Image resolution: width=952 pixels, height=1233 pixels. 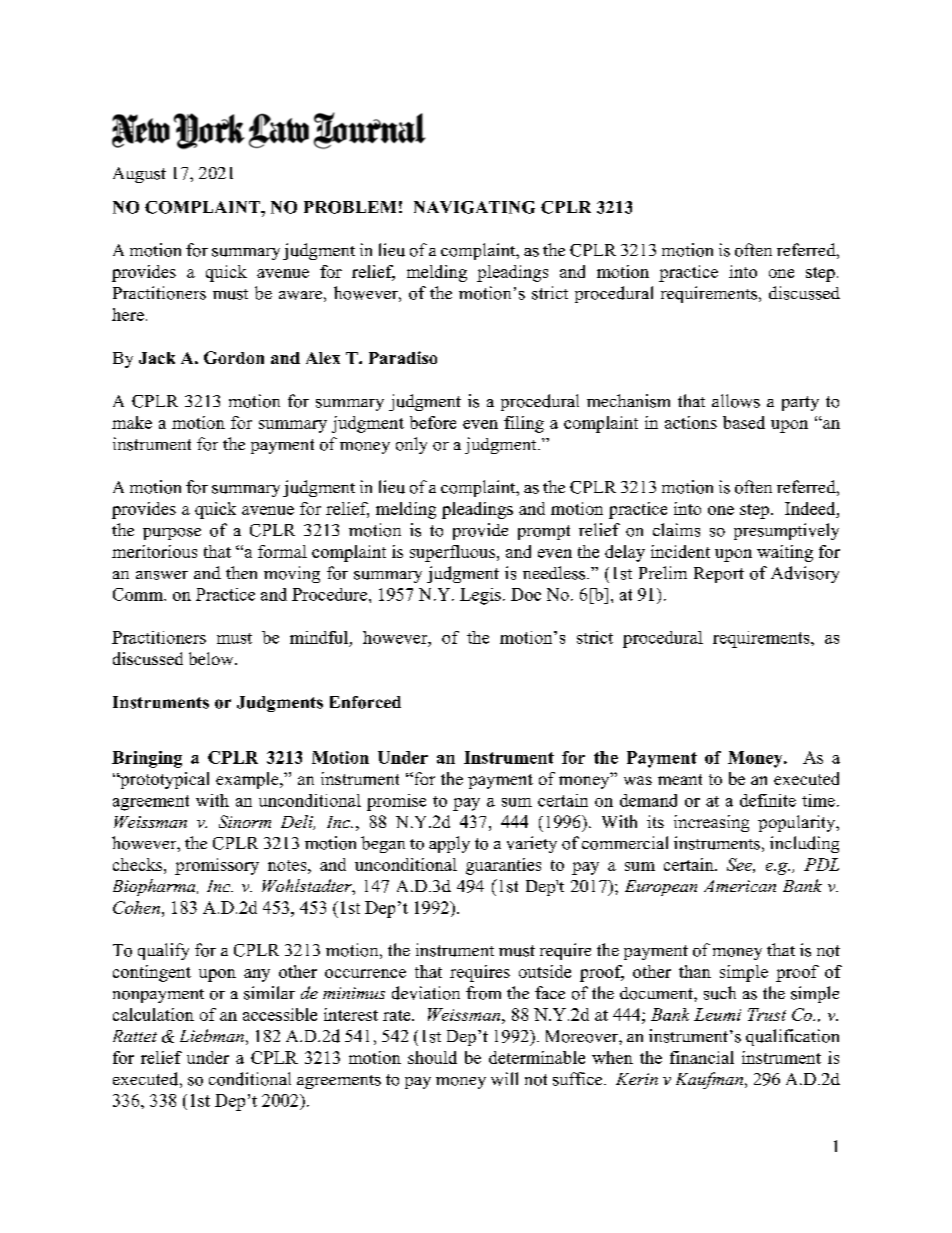 I want to click on superfluous, so click(x=452, y=553).
